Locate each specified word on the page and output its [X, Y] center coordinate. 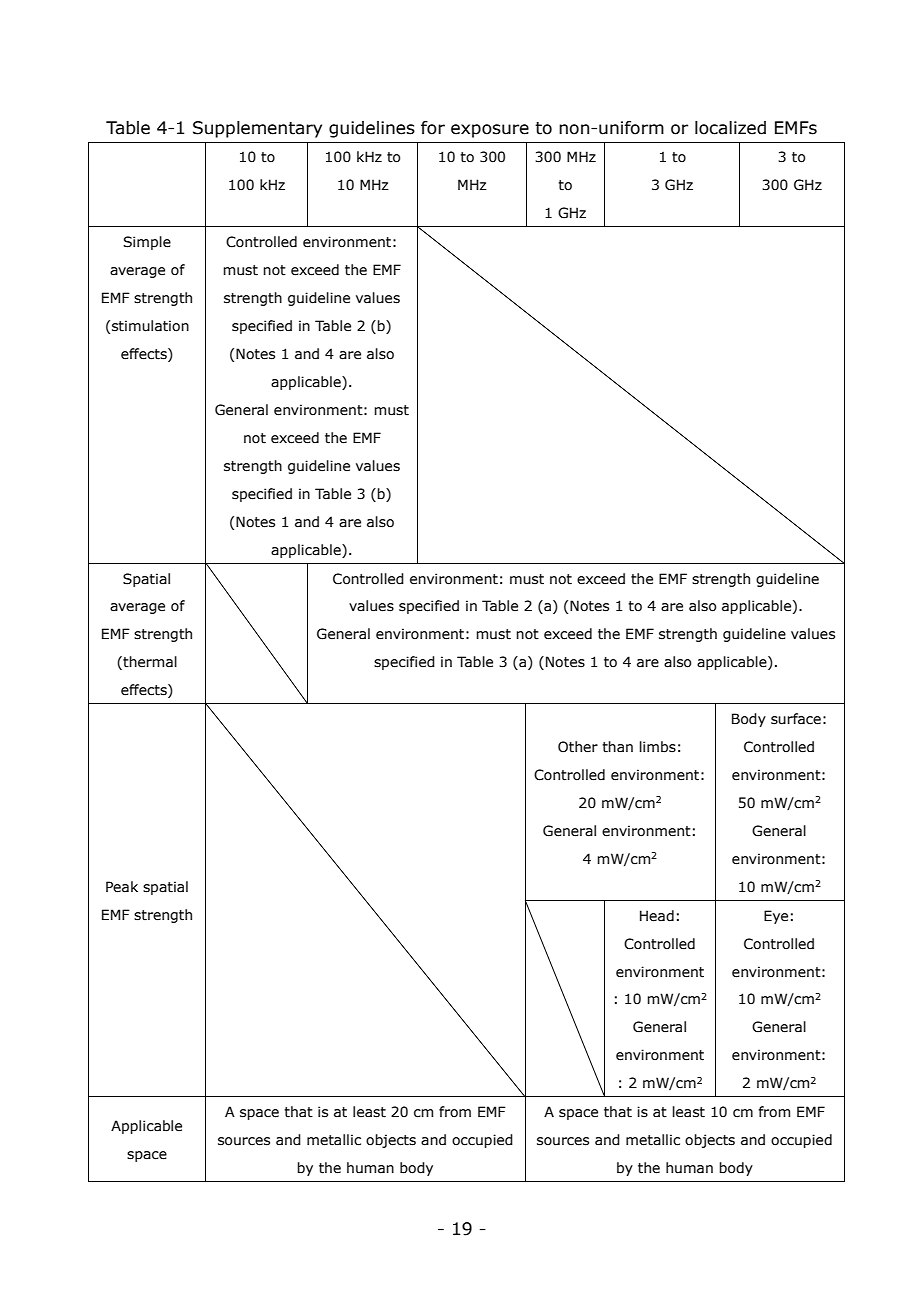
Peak [122, 887]
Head [657, 916]
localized [730, 128]
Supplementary [257, 129]
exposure [490, 131]
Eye [776, 917]
